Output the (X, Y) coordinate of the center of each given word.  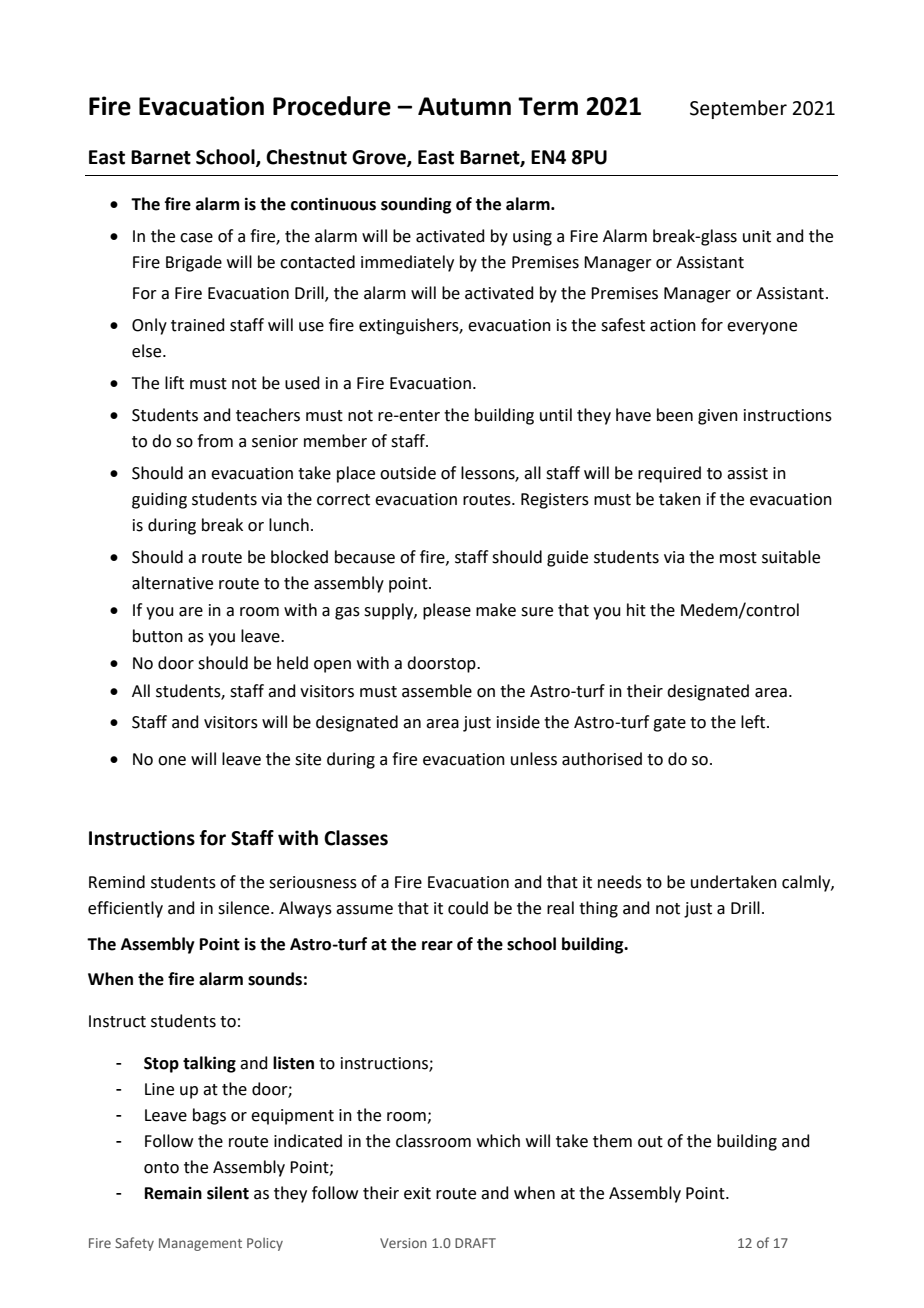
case (196, 238)
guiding (159, 500)
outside (408, 473)
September (738, 109)
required (669, 474)
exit (417, 1193)
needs (620, 882)
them (612, 1141)
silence (245, 908)
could (468, 908)
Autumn (464, 106)
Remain (173, 1193)
